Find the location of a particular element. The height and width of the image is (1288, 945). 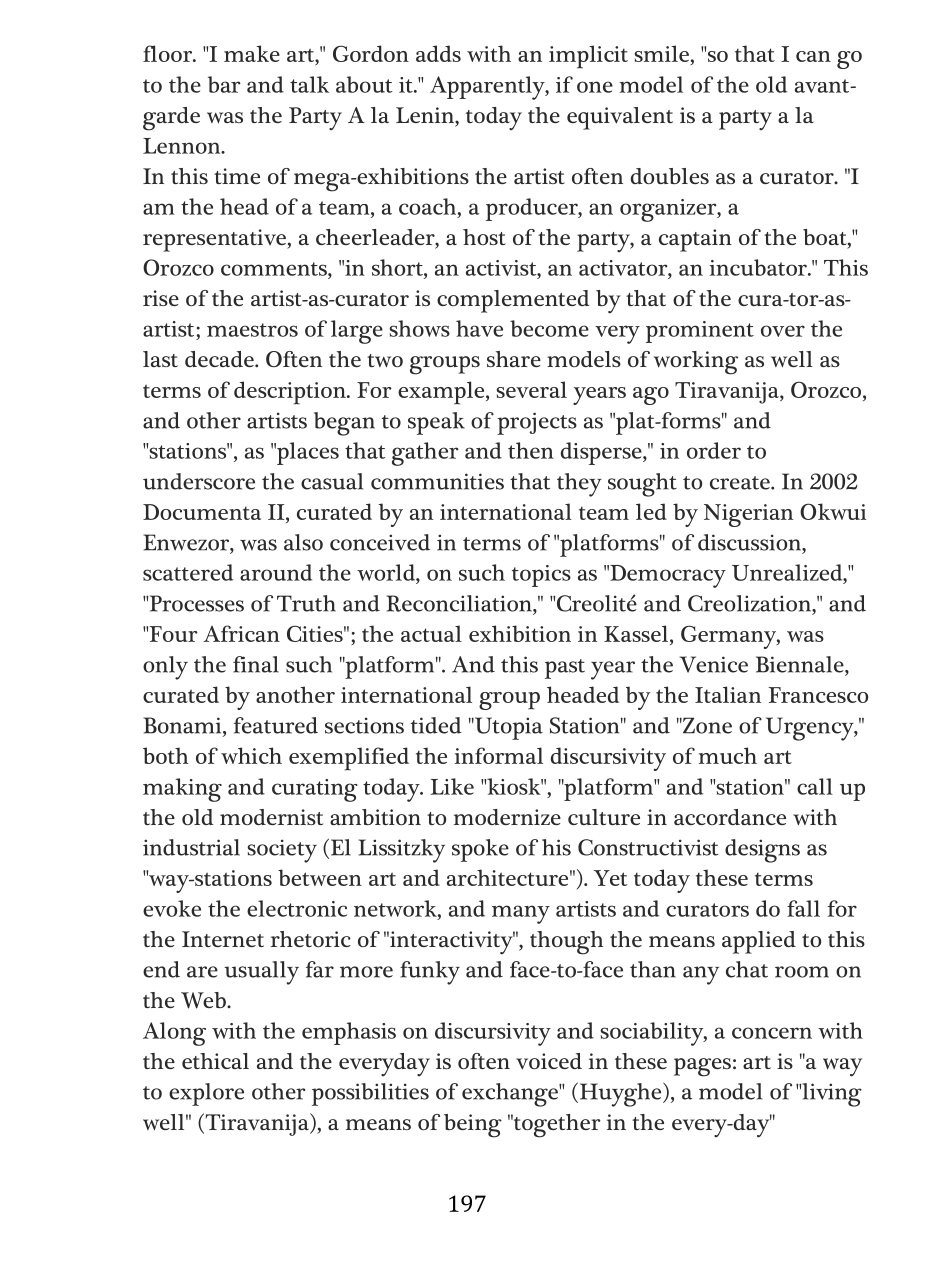

smile is located at coordinates (663, 55).
